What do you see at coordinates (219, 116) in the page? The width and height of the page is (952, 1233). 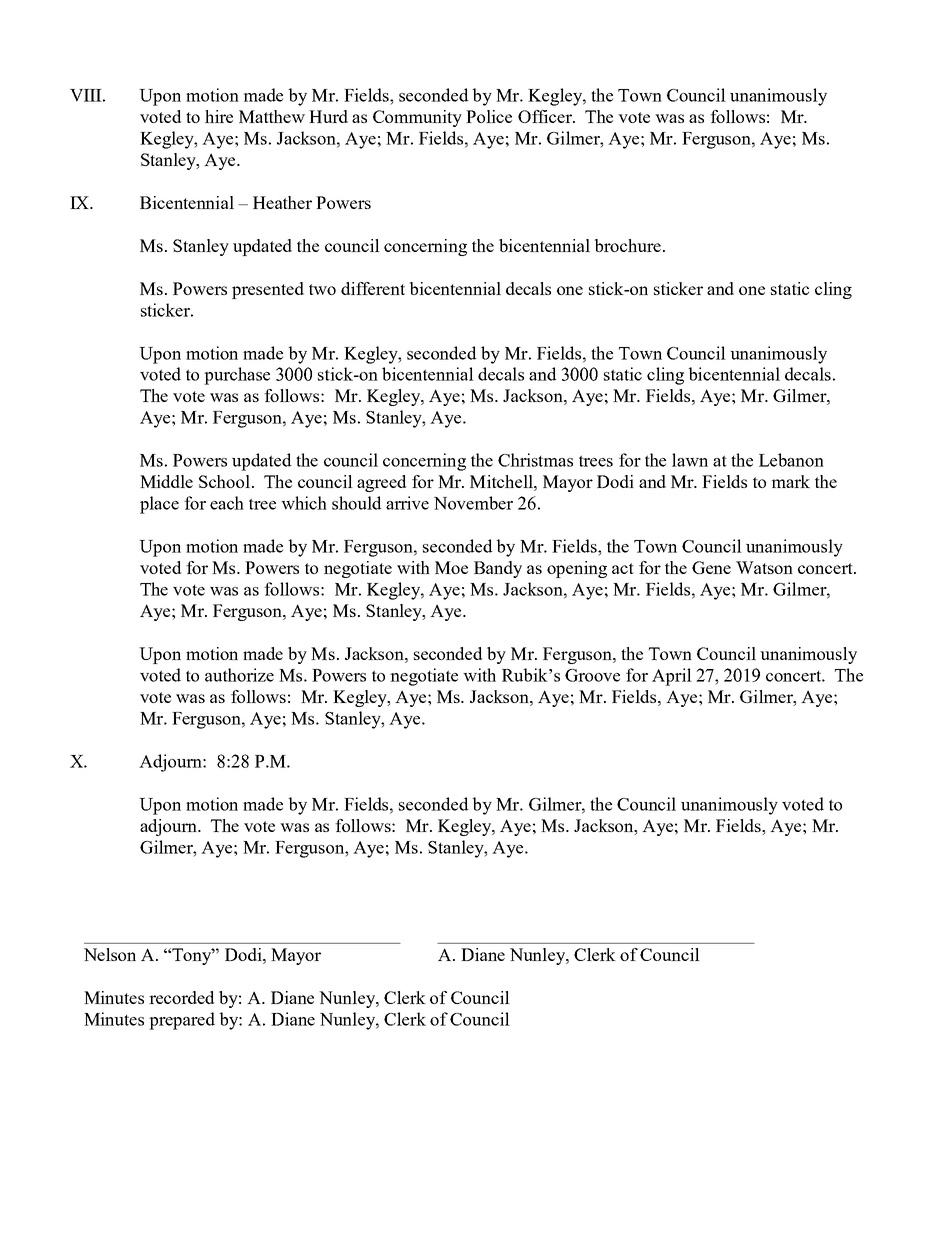 I see `hire` at bounding box center [219, 116].
